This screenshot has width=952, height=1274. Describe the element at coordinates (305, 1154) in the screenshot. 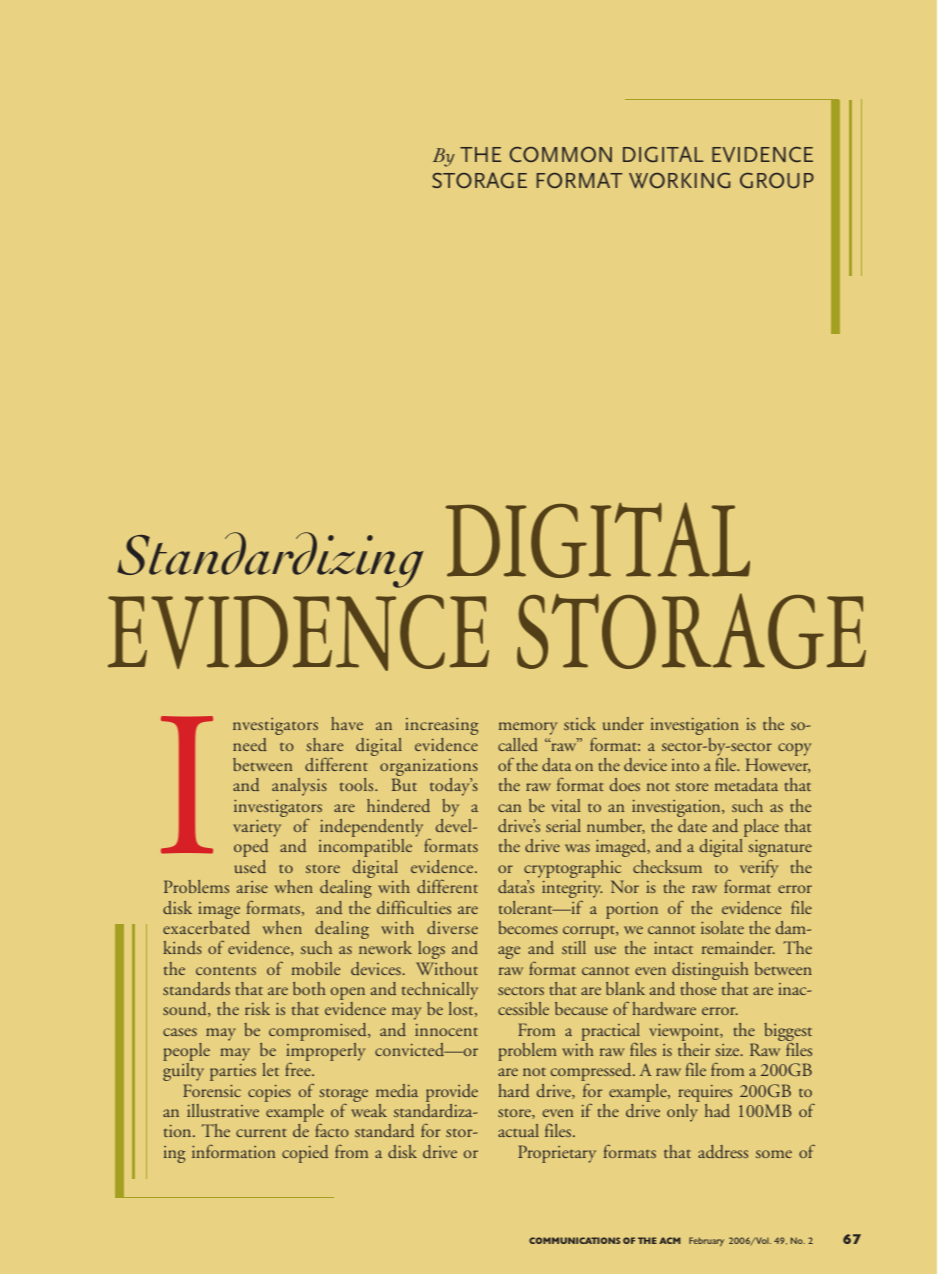

I see `copied` at that location.
